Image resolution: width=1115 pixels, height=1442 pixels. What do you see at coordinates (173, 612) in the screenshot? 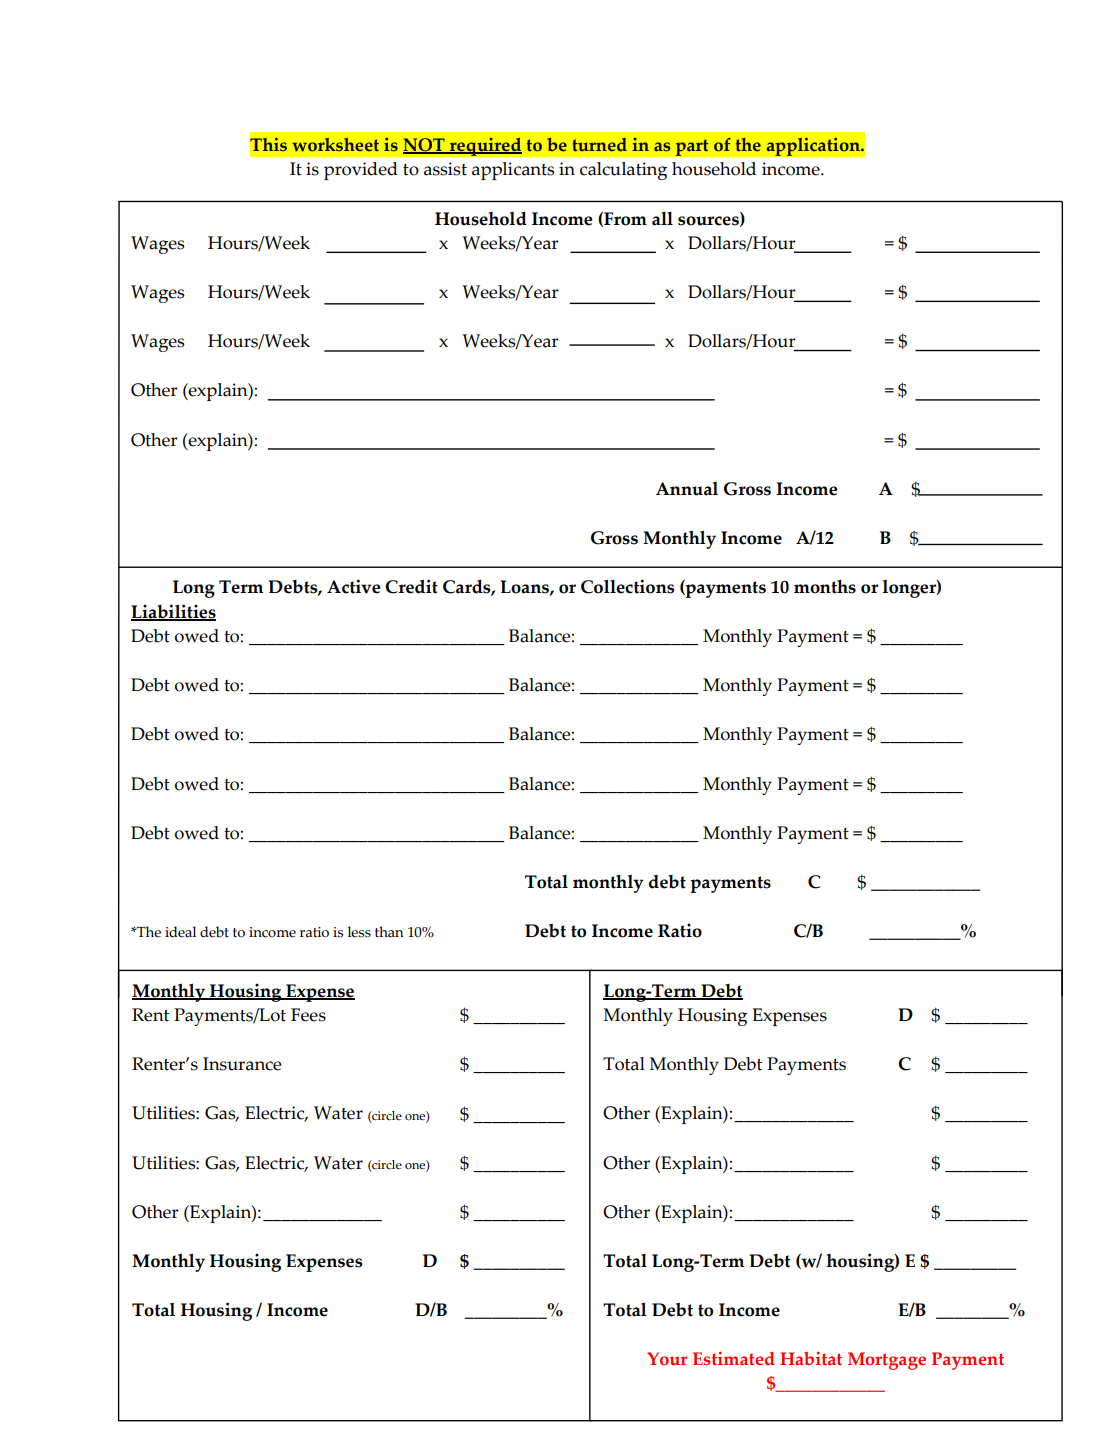
I see `Liabilities` at bounding box center [173, 612].
